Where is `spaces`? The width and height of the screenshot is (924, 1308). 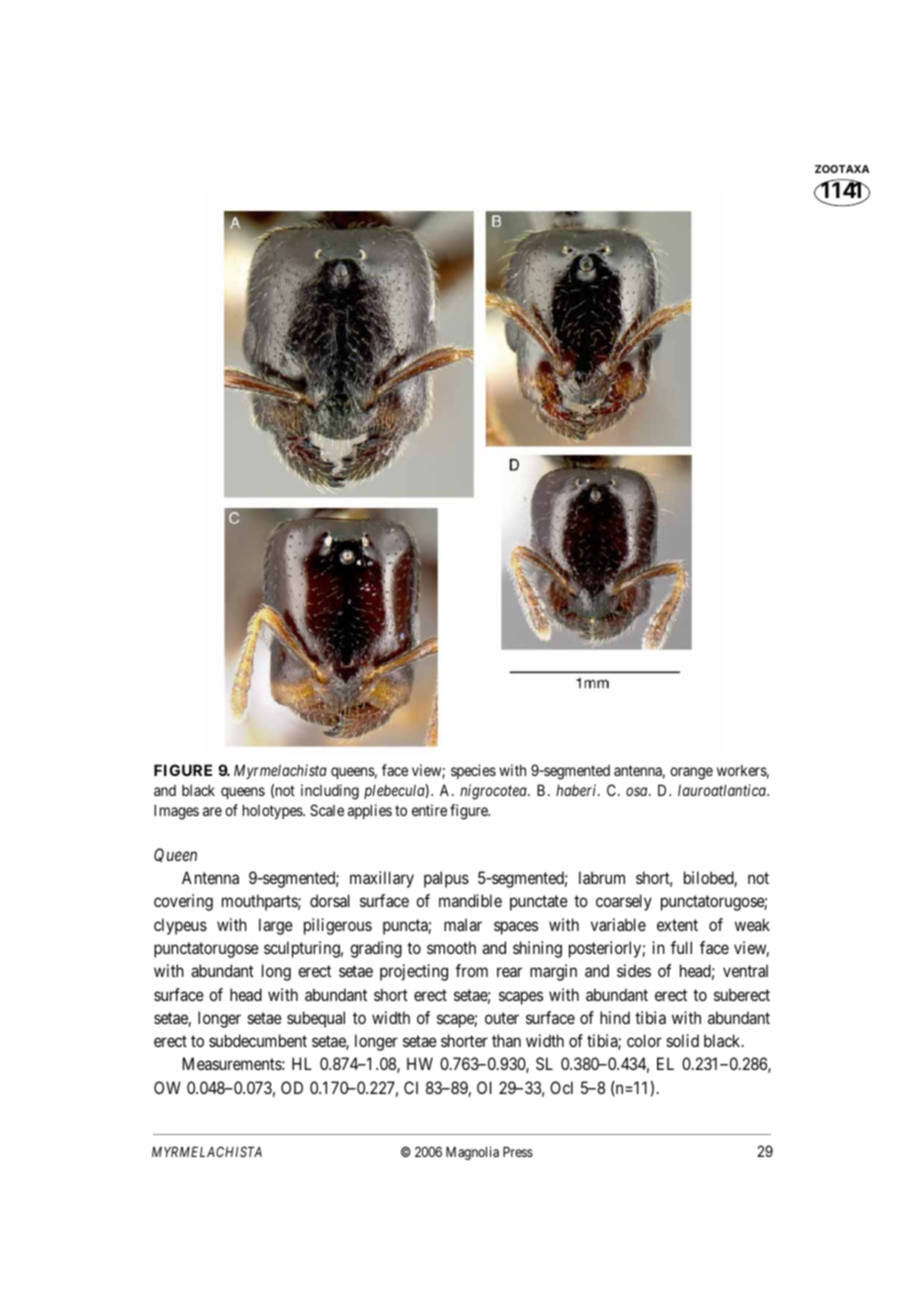
spaces is located at coordinates (516, 928).
